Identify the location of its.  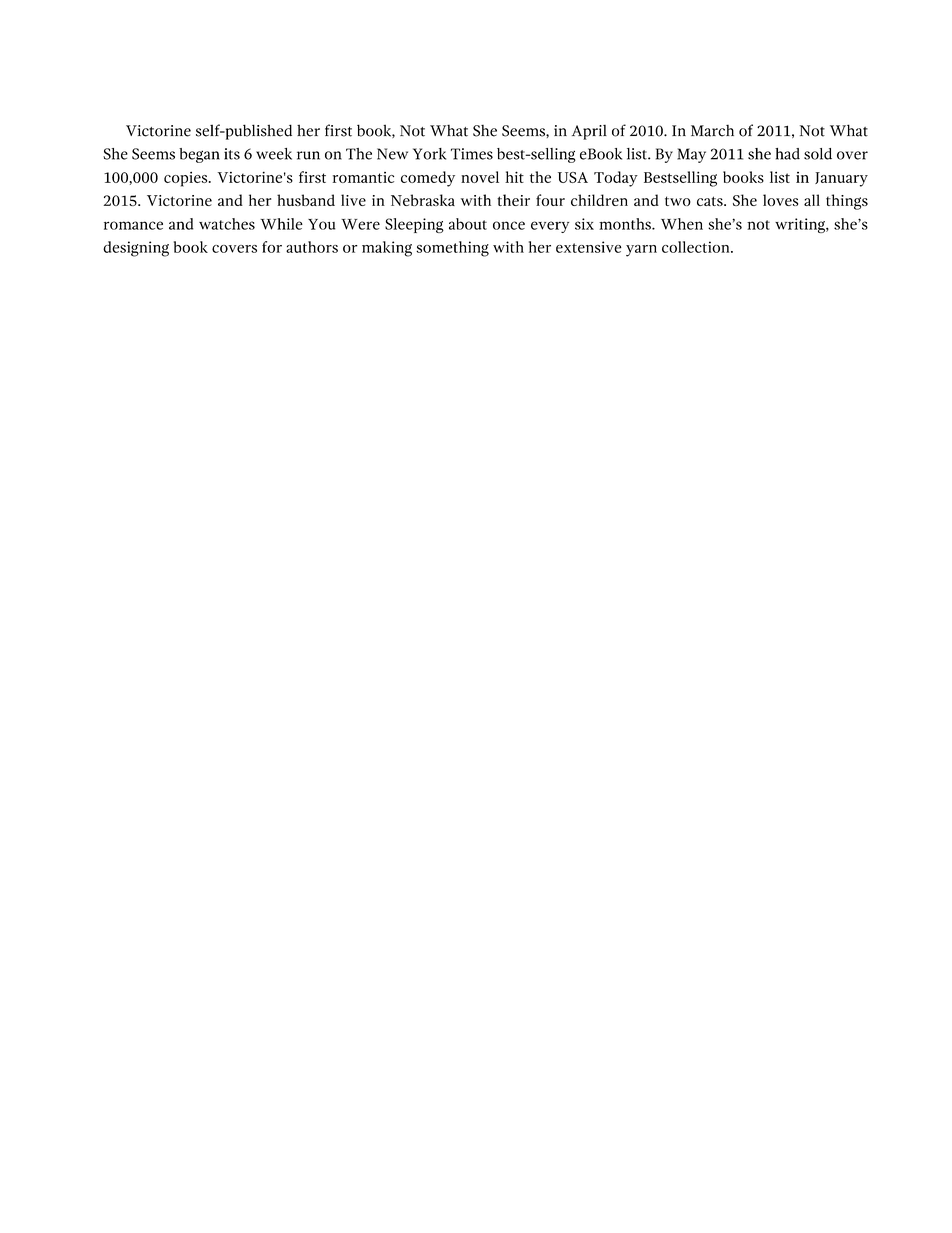
(232, 154).
